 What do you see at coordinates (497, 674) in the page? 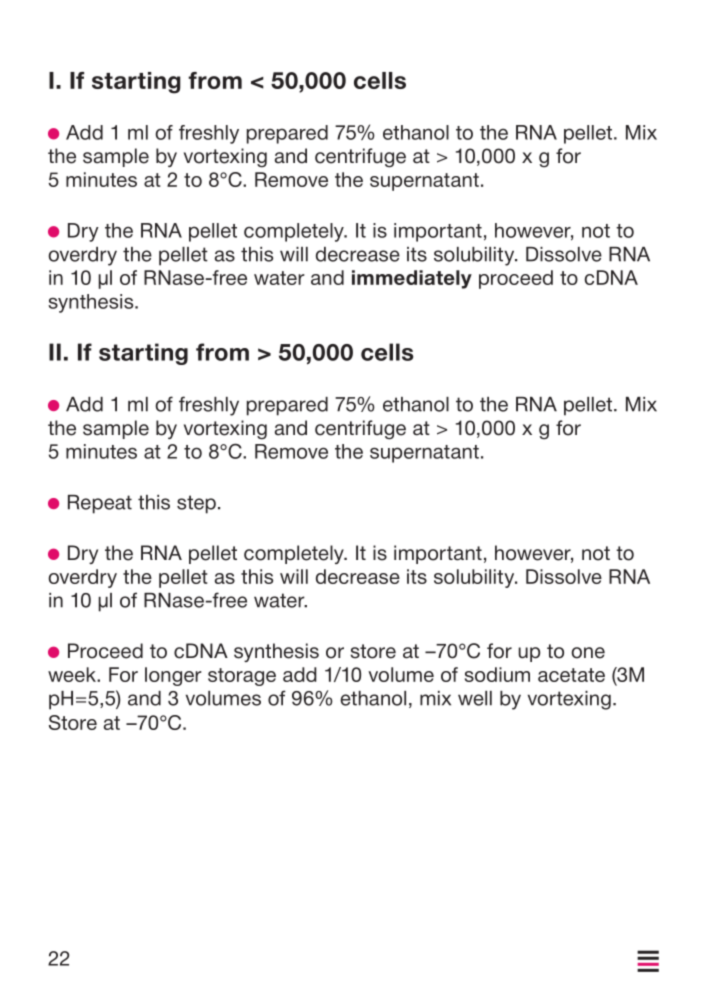
I see `sodium` at bounding box center [497, 674].
